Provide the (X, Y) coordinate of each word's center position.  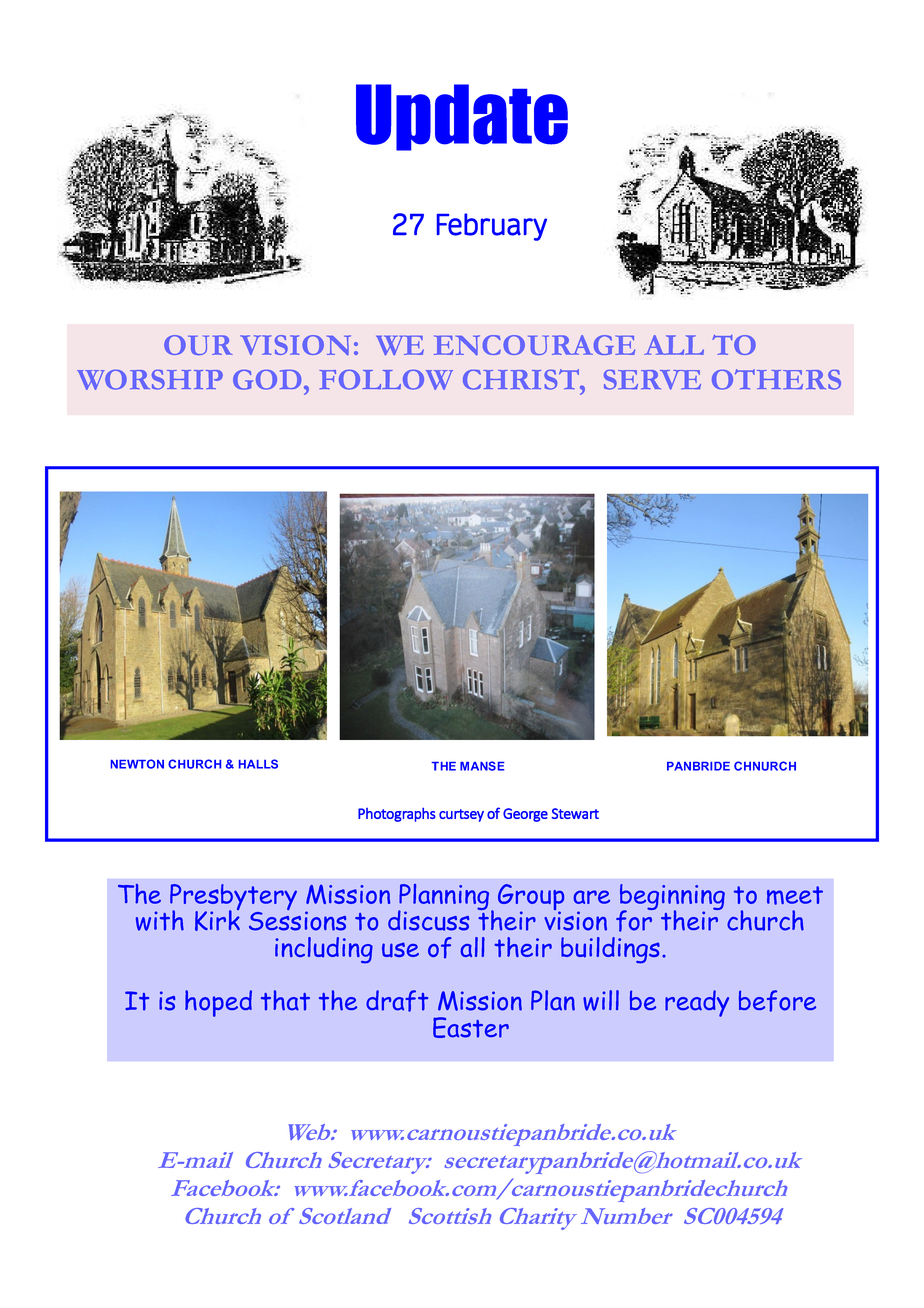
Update (462, 117)
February (492, 227)
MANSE (482, 766)
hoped (218, 1003)
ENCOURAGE (534, 345)
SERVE (652, 380)
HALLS (258, 764)
